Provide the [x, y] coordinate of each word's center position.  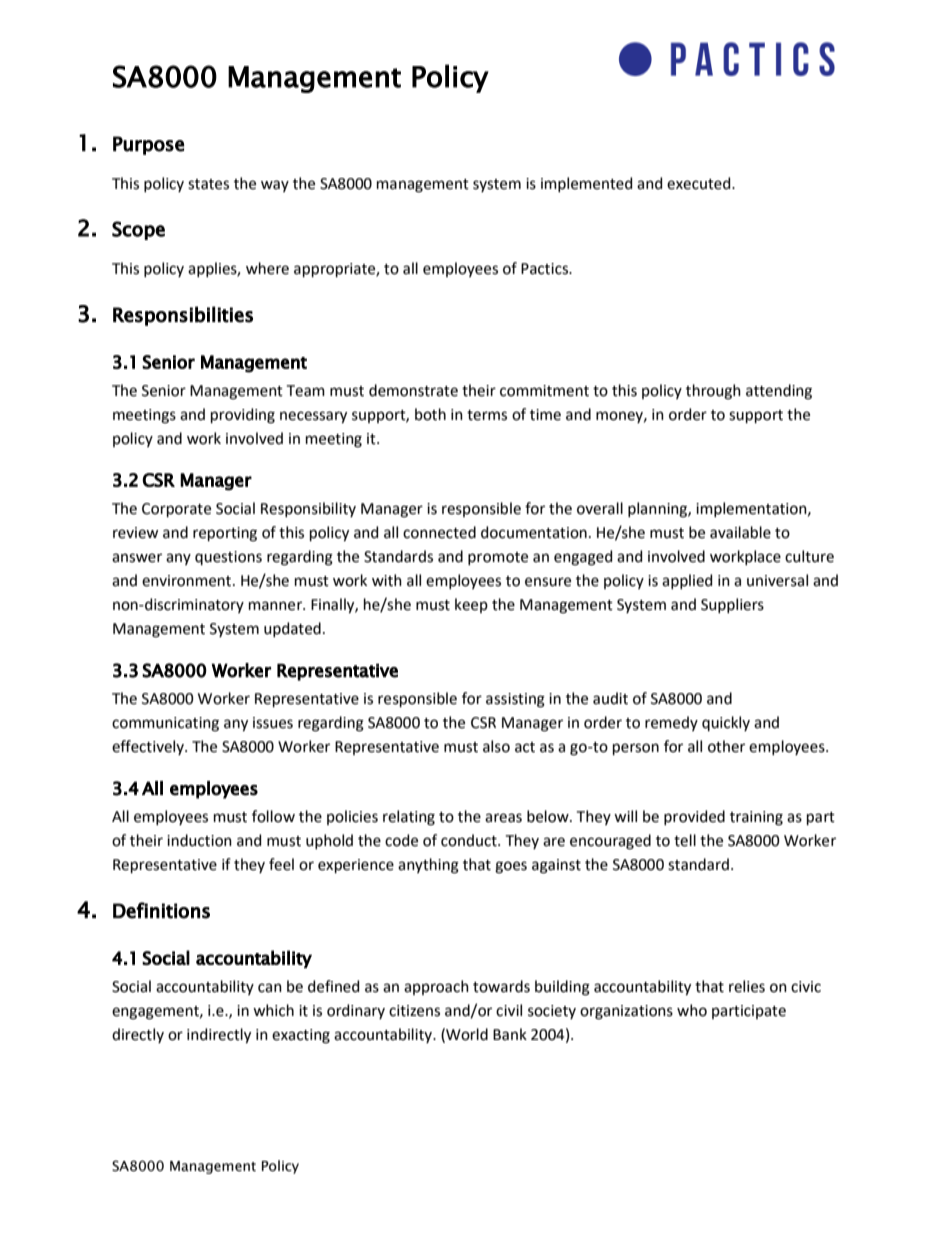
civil [509, 1010]
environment [188, 581]
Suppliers [732, 605]
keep [471, 605]
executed [700, 183]
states [208, 184]
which [273, 1010]
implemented [586, 184]
